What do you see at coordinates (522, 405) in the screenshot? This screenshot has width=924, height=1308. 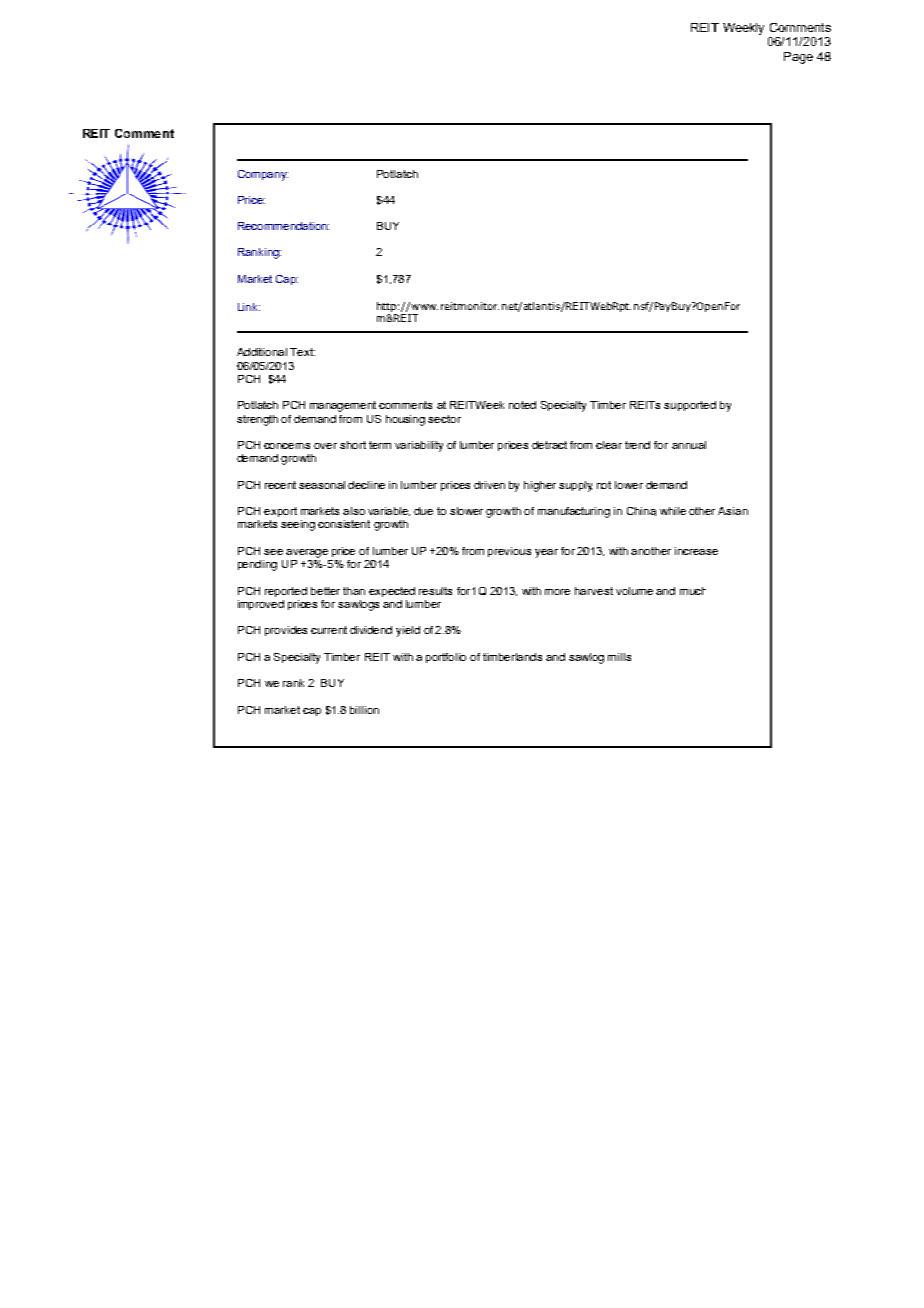 I see `noted` at bounding box center [522, 405].
